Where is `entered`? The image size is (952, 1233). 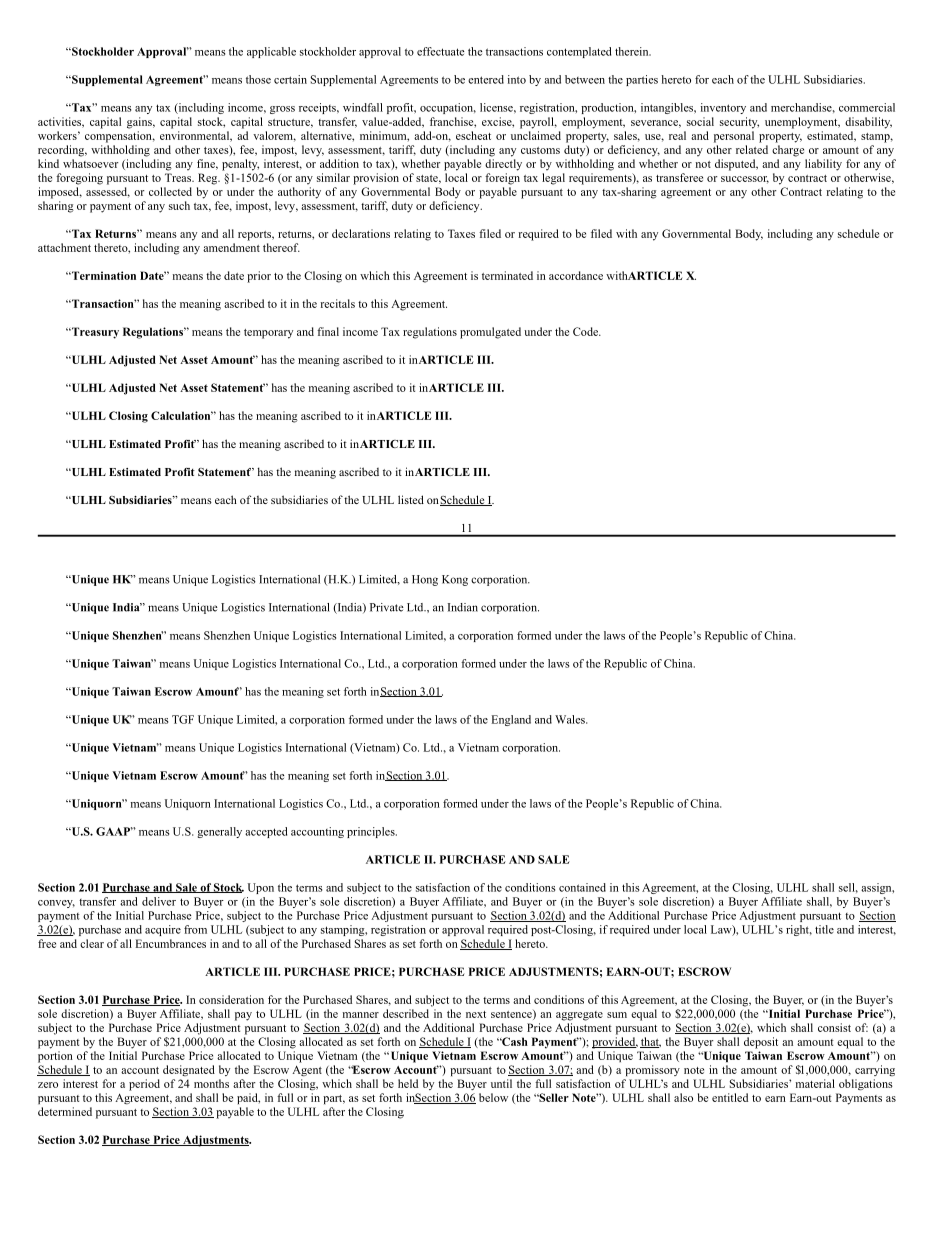
entered is located at coordinates (486, 79).
